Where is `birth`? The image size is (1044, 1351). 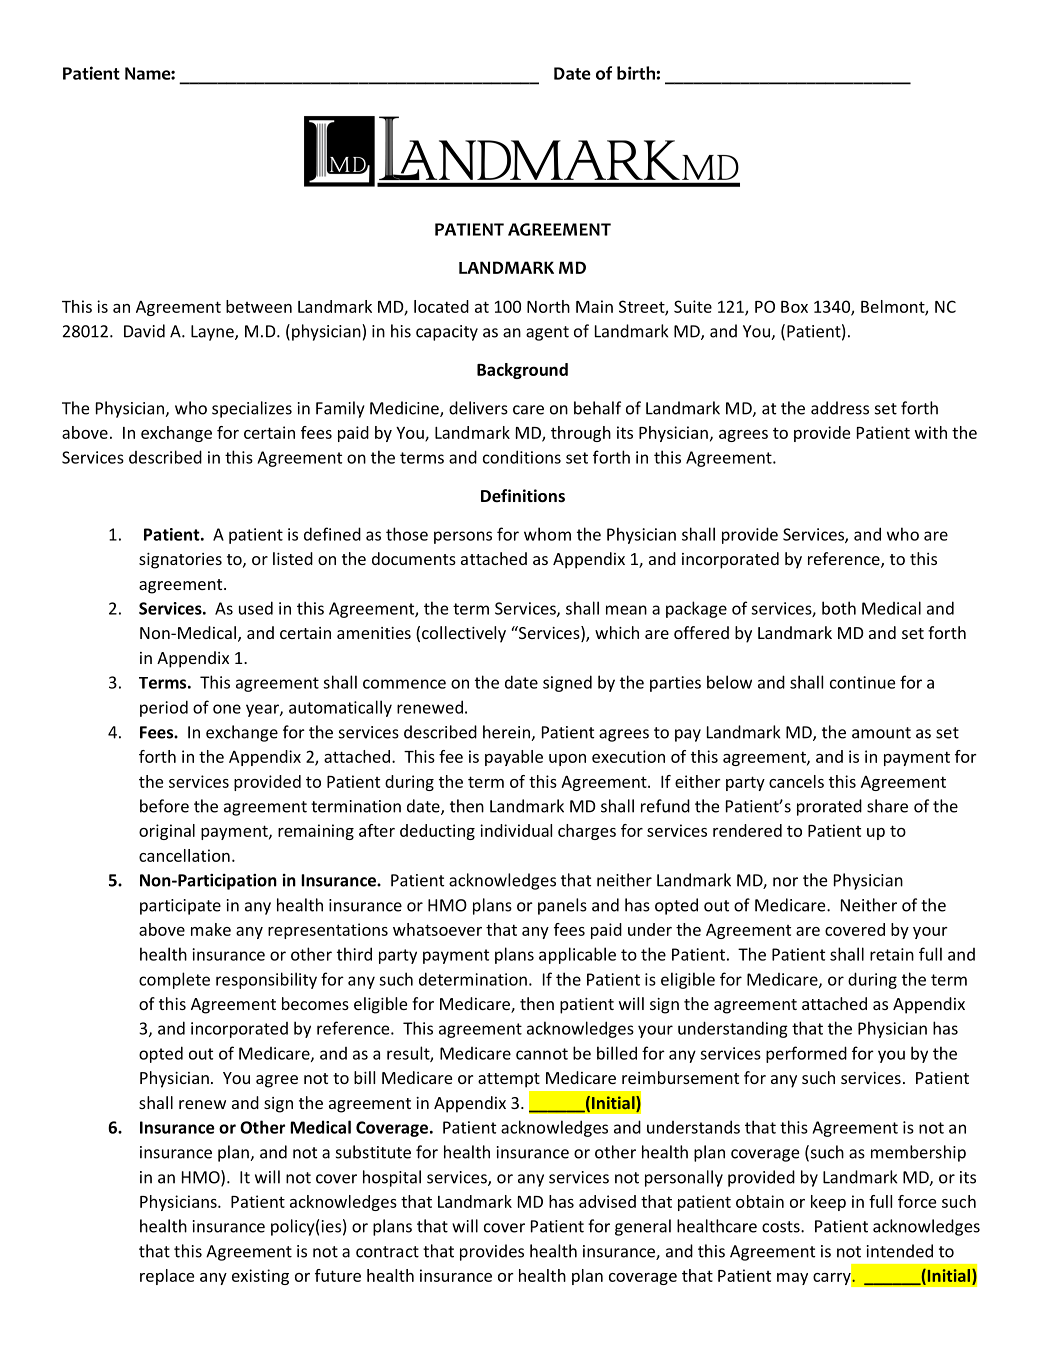
birth is located at coordinates (637, 73).
